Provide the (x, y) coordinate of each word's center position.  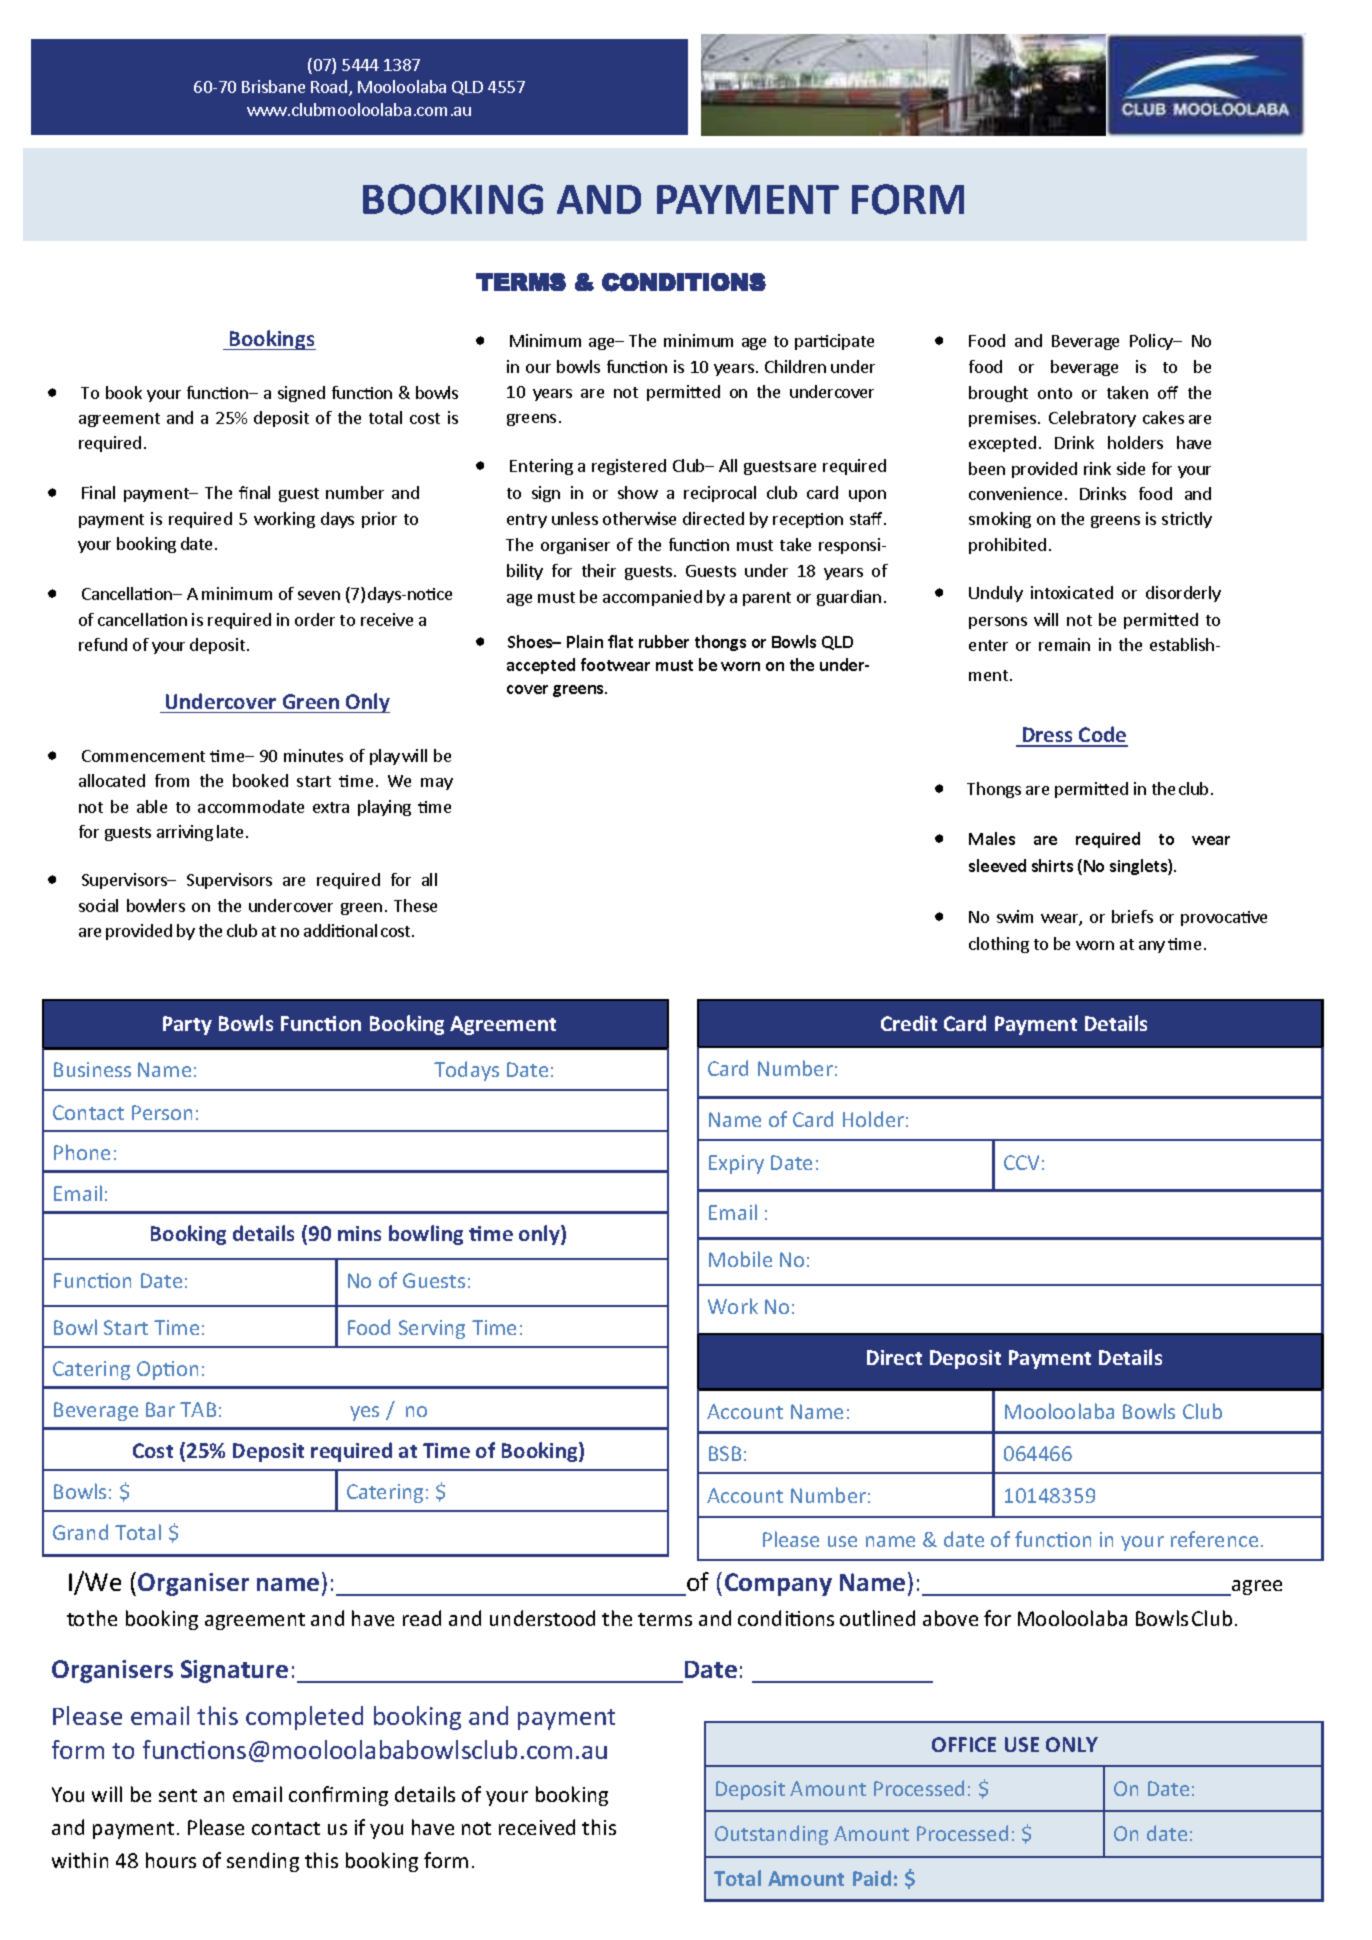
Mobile (740, 1259)
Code (1102, 736)
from (172, 780)
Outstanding (771, 1835)
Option (167, 1370)
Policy (1152, 342)
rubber (664, 641)
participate (834, 342)
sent (178, 1795)
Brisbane (273, 86)
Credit (909, 1023)
